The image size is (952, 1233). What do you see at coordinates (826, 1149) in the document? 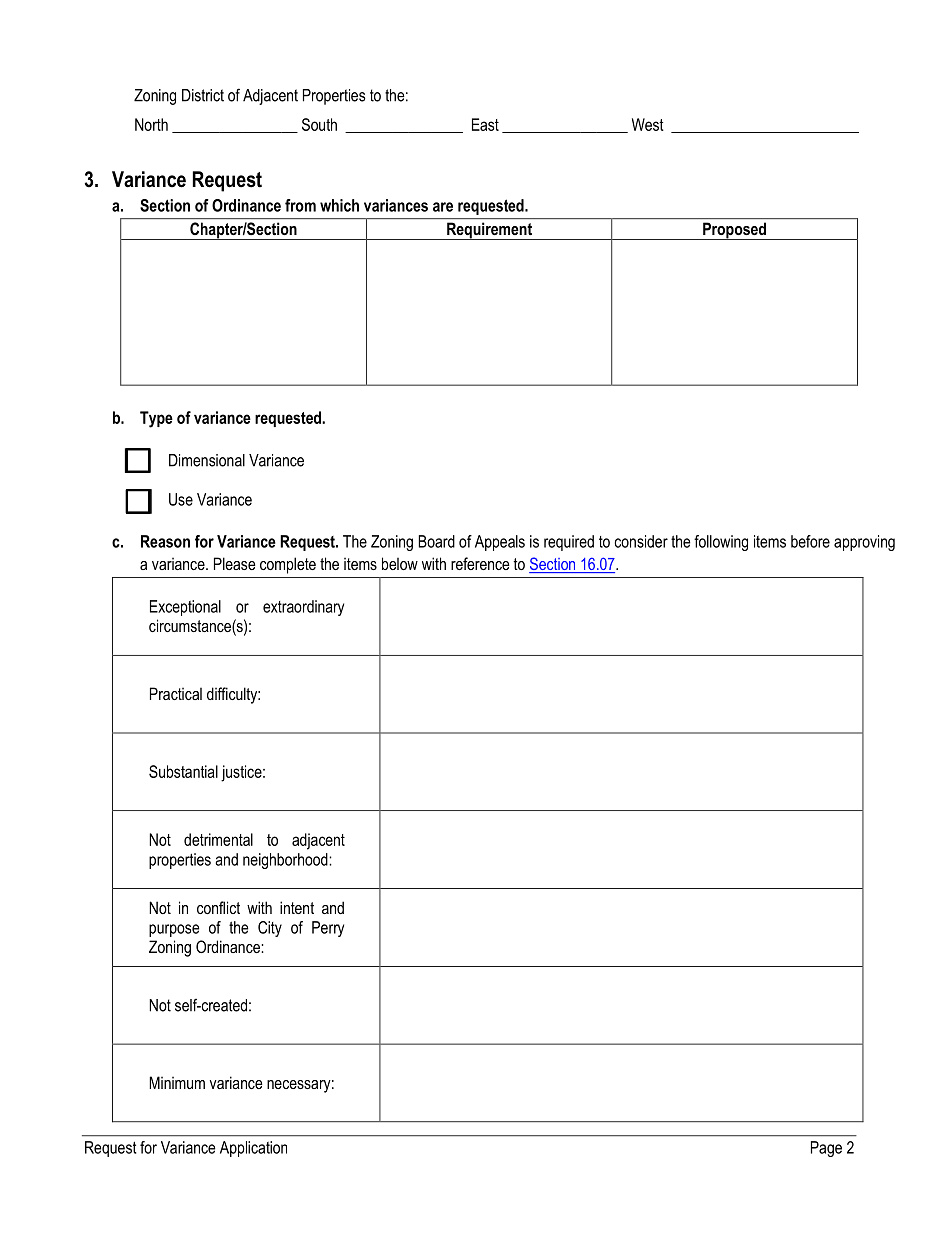
I see `Page` at bounding box center [826, 1149].
